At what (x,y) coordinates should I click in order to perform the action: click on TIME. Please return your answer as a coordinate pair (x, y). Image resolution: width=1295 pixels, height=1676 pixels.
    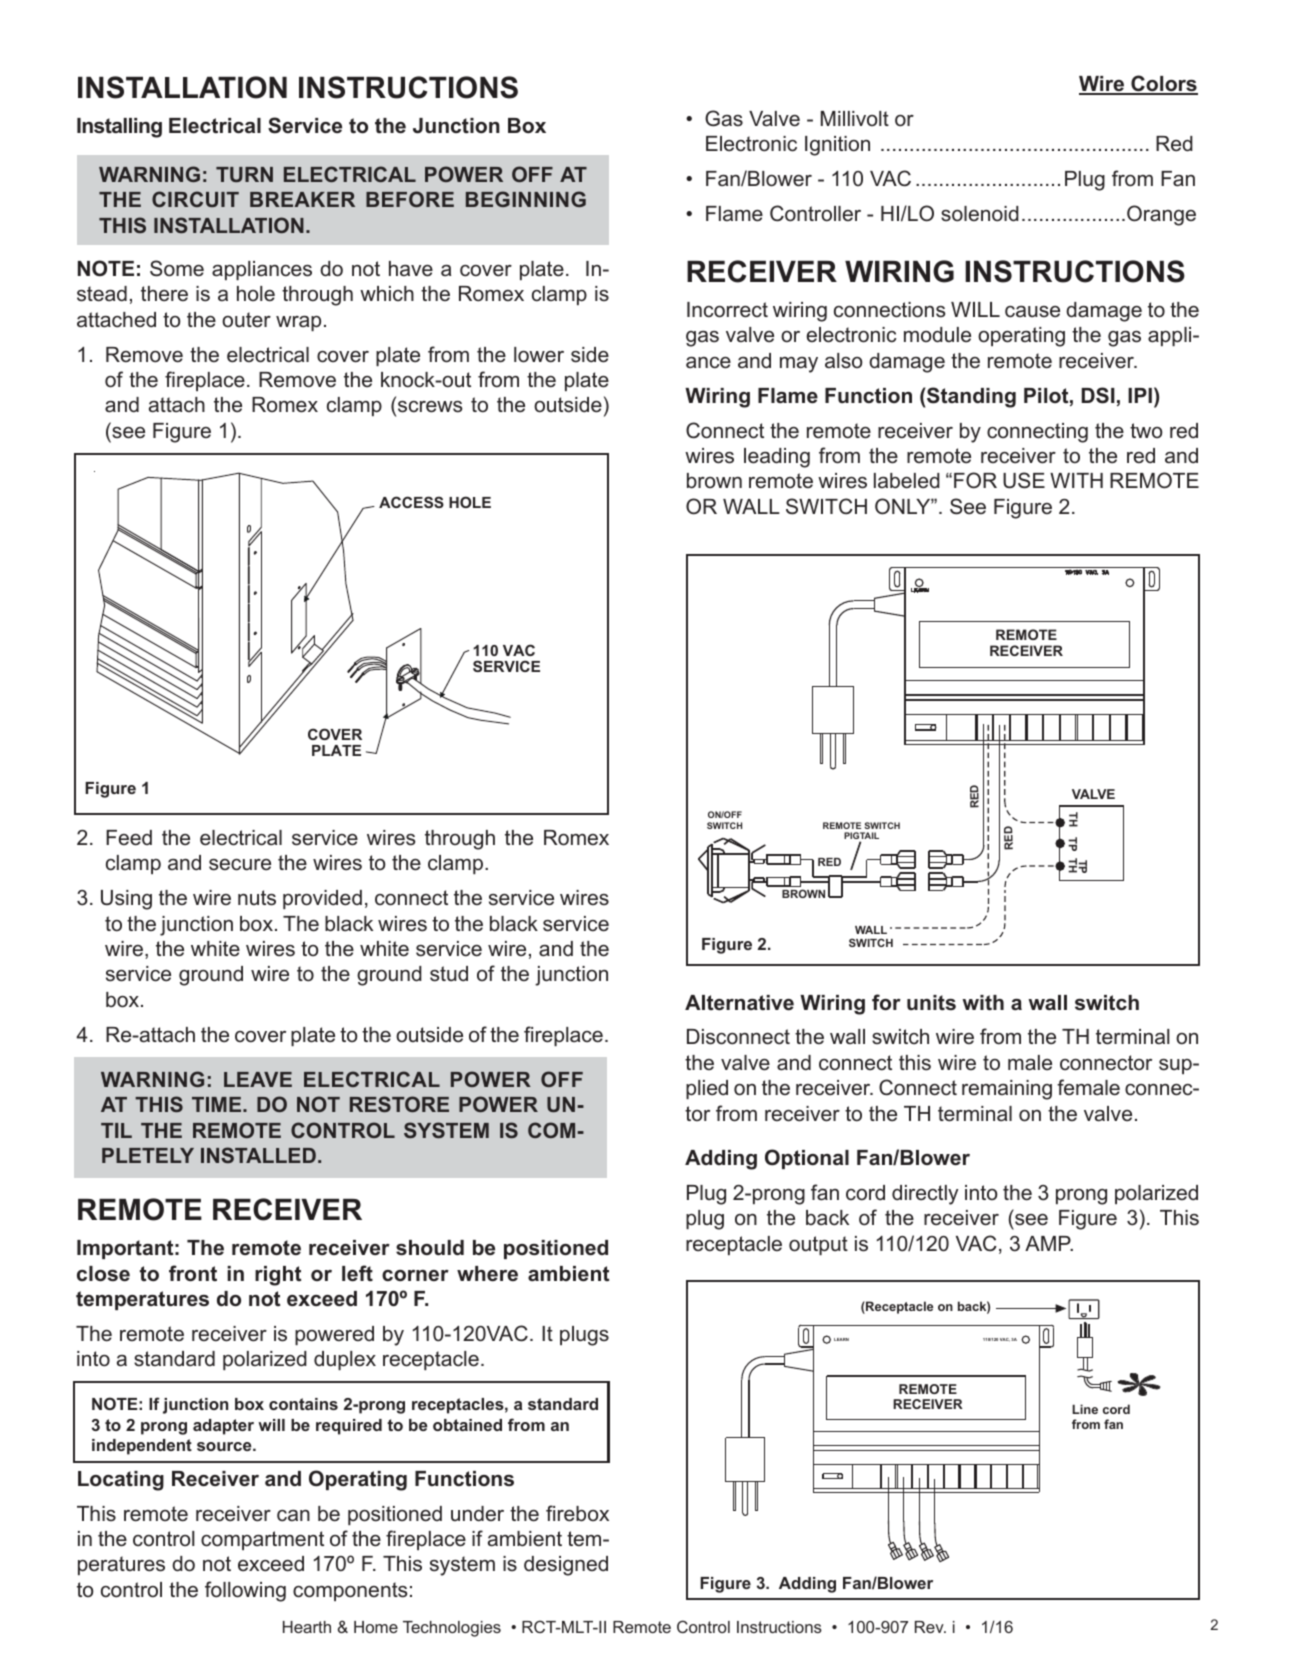
    Looking at the image, I should click on (218, 1104).
